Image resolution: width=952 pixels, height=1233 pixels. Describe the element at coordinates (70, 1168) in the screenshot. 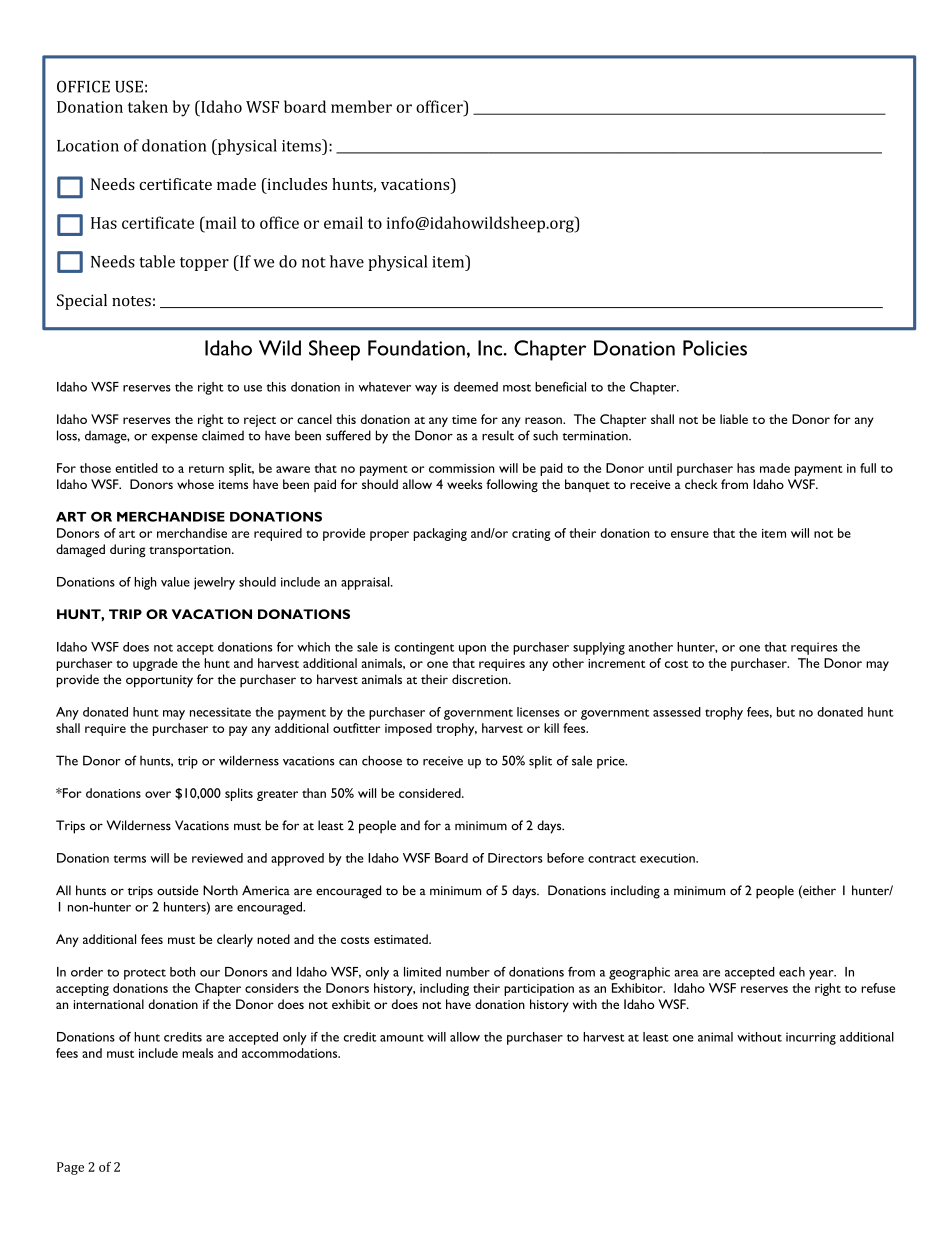

I see `Page` at that location.
